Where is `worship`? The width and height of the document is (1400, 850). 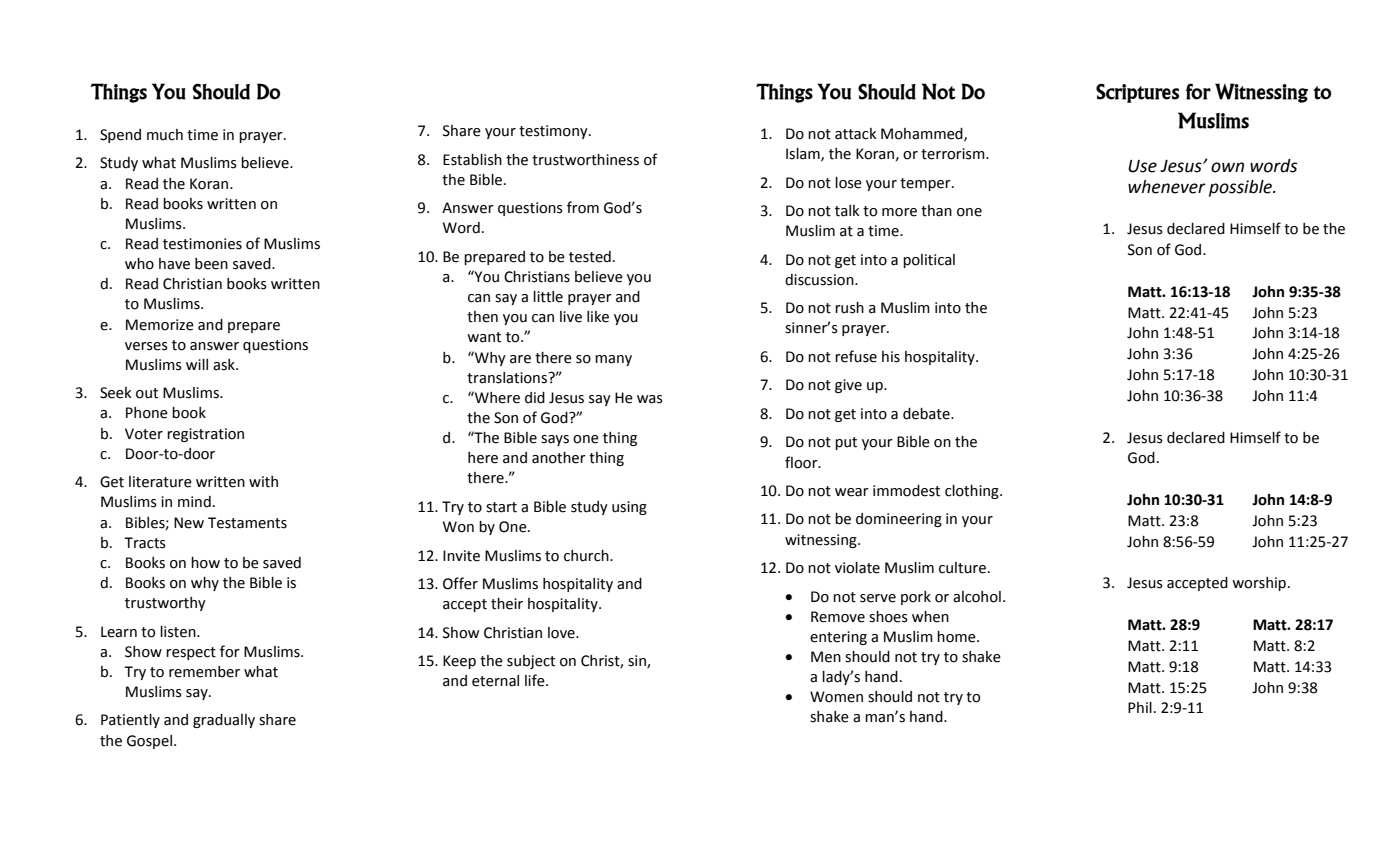 worship is located at coordinates (1259, 584).
